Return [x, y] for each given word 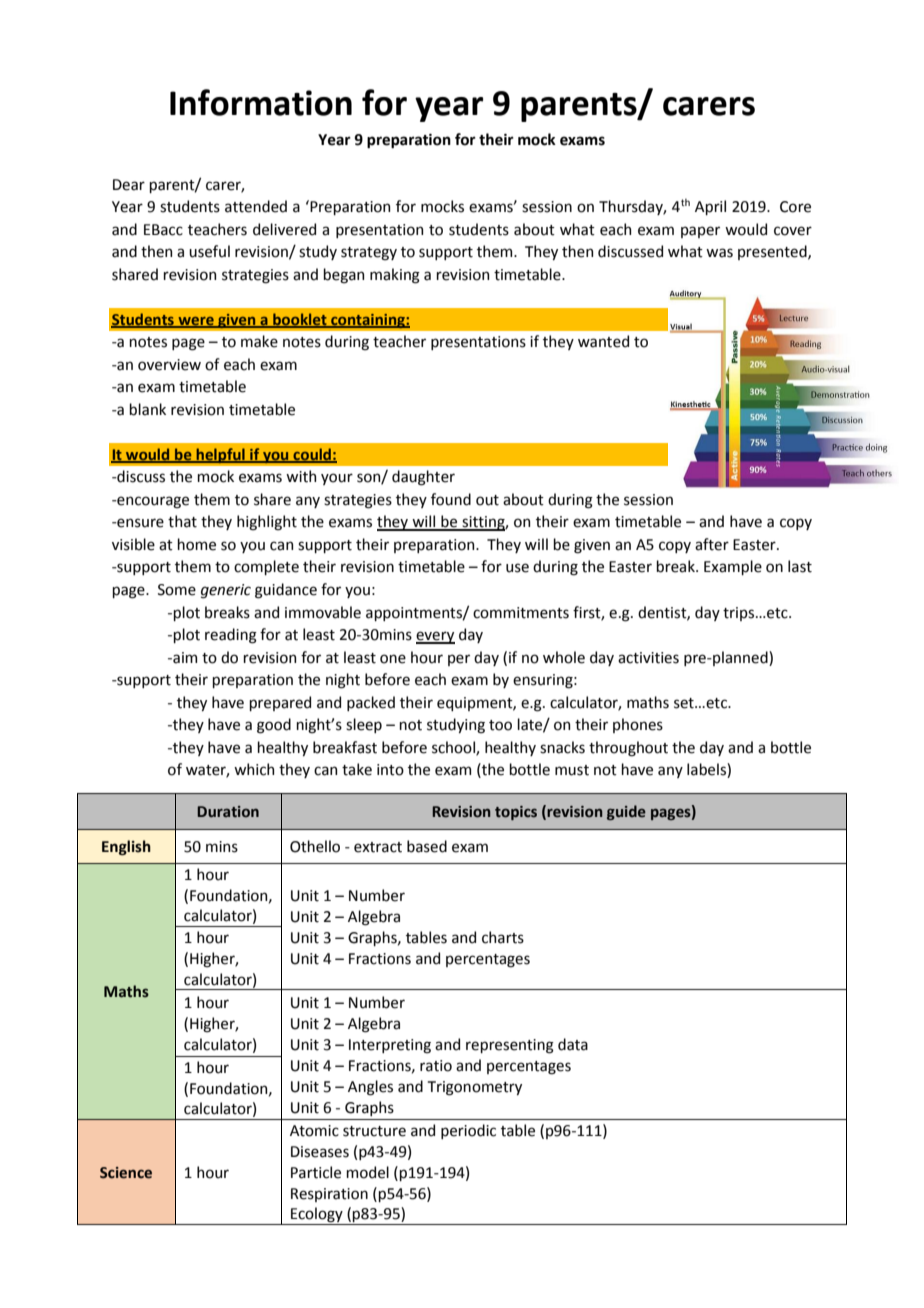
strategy [369, 254]
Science [126, 1173]
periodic [468, 1131]
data [573, 1044]
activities [648, 658]
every [435, 637]
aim [184, 658]
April [710, 207]
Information [261, 102]
